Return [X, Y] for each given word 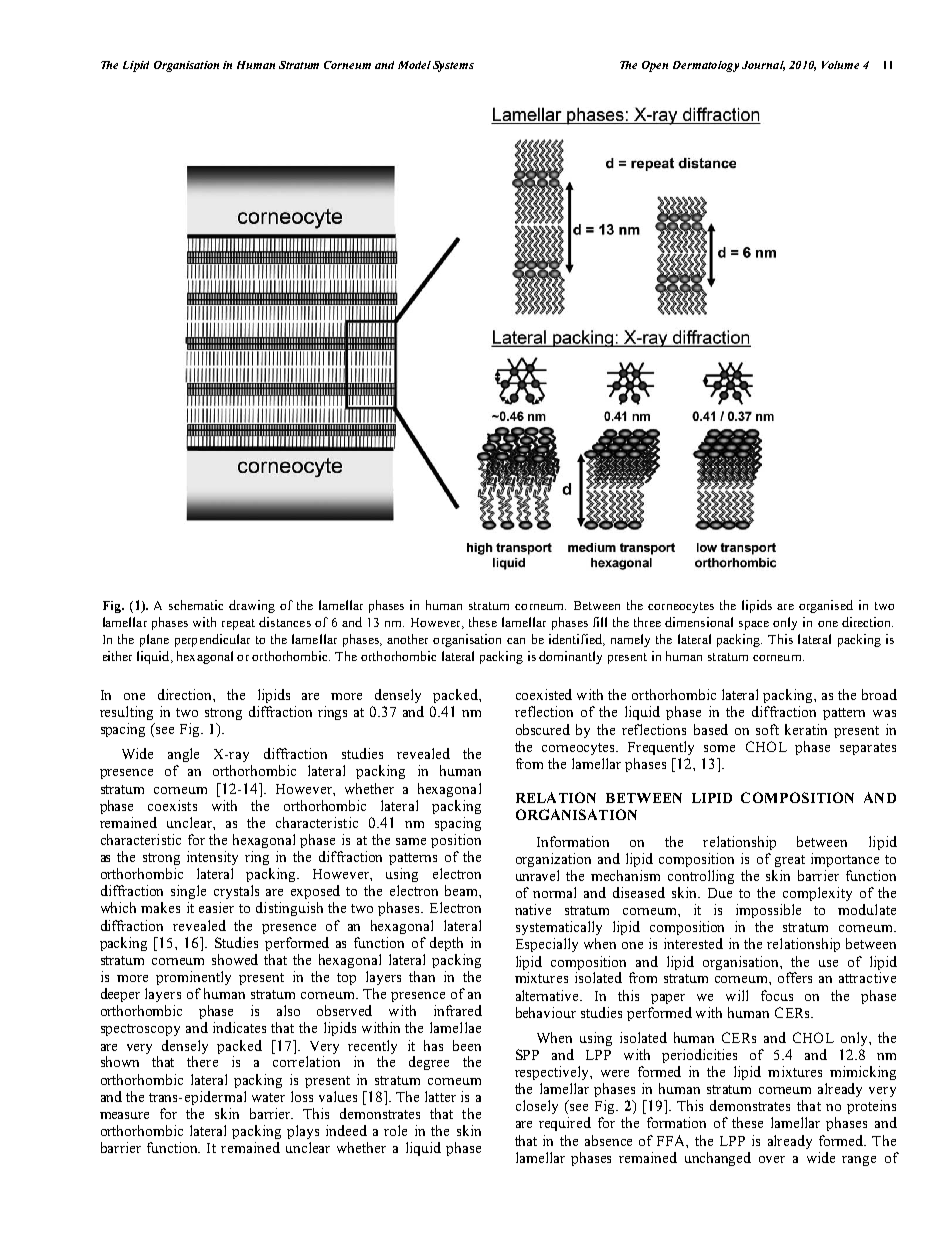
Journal [763, 66]
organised [826, 606]
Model [414, 65]
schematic [196, 605]
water [268, 1097]
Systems [453, 66]
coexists [172, 805]
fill [600, 622]
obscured [543, 729]
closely [537, 1107]
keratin [806, 729]
